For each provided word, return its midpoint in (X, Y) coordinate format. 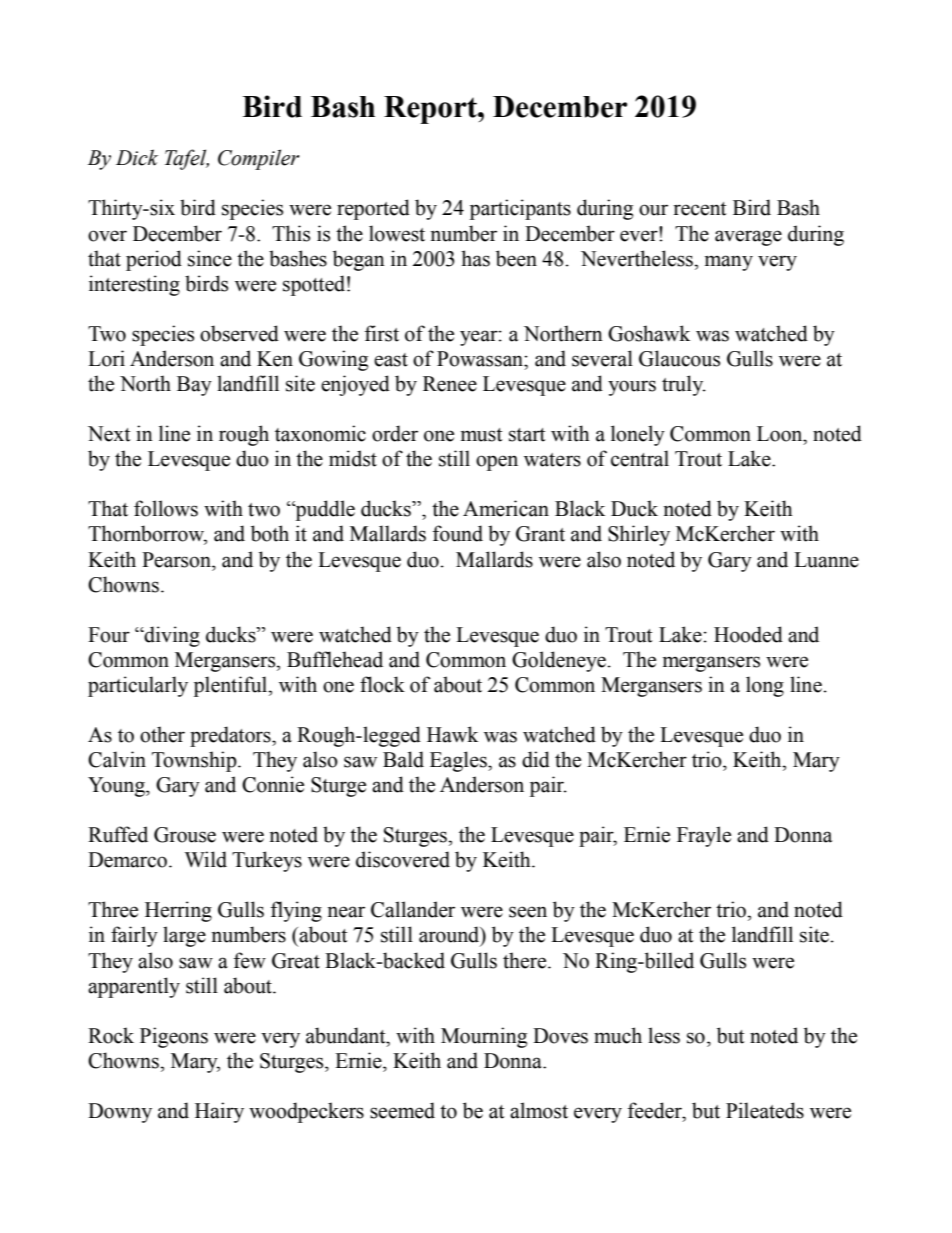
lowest (397, 233)
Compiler (259, 159)
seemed (402, 1110)
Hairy (219, 1112)
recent (700, 209)
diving (171, 636)
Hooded (748, 634)
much (618, 1035)
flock (382, 684)
